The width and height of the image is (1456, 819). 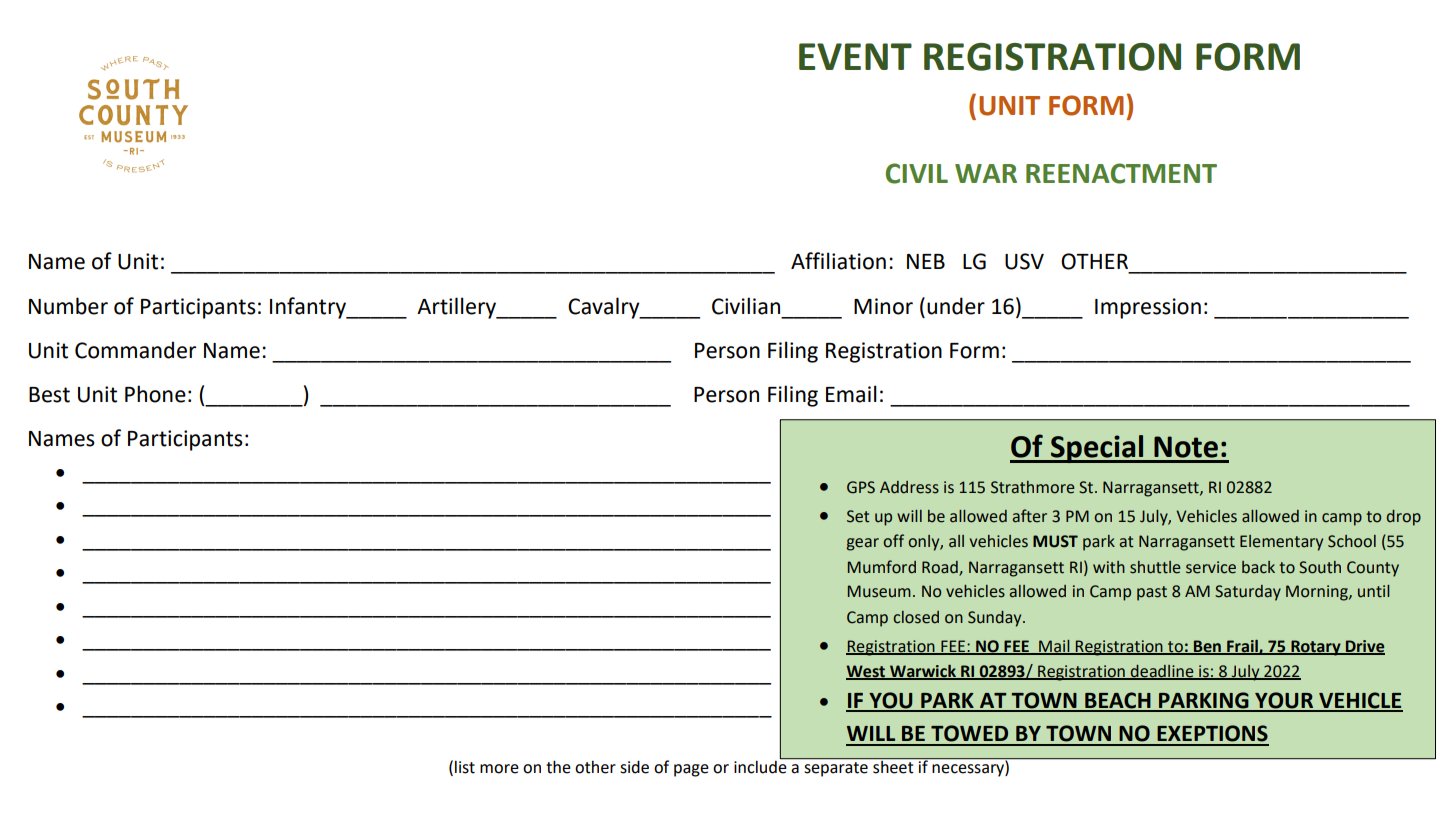 I want to click on deadline, so click(x=1162, y=672).
